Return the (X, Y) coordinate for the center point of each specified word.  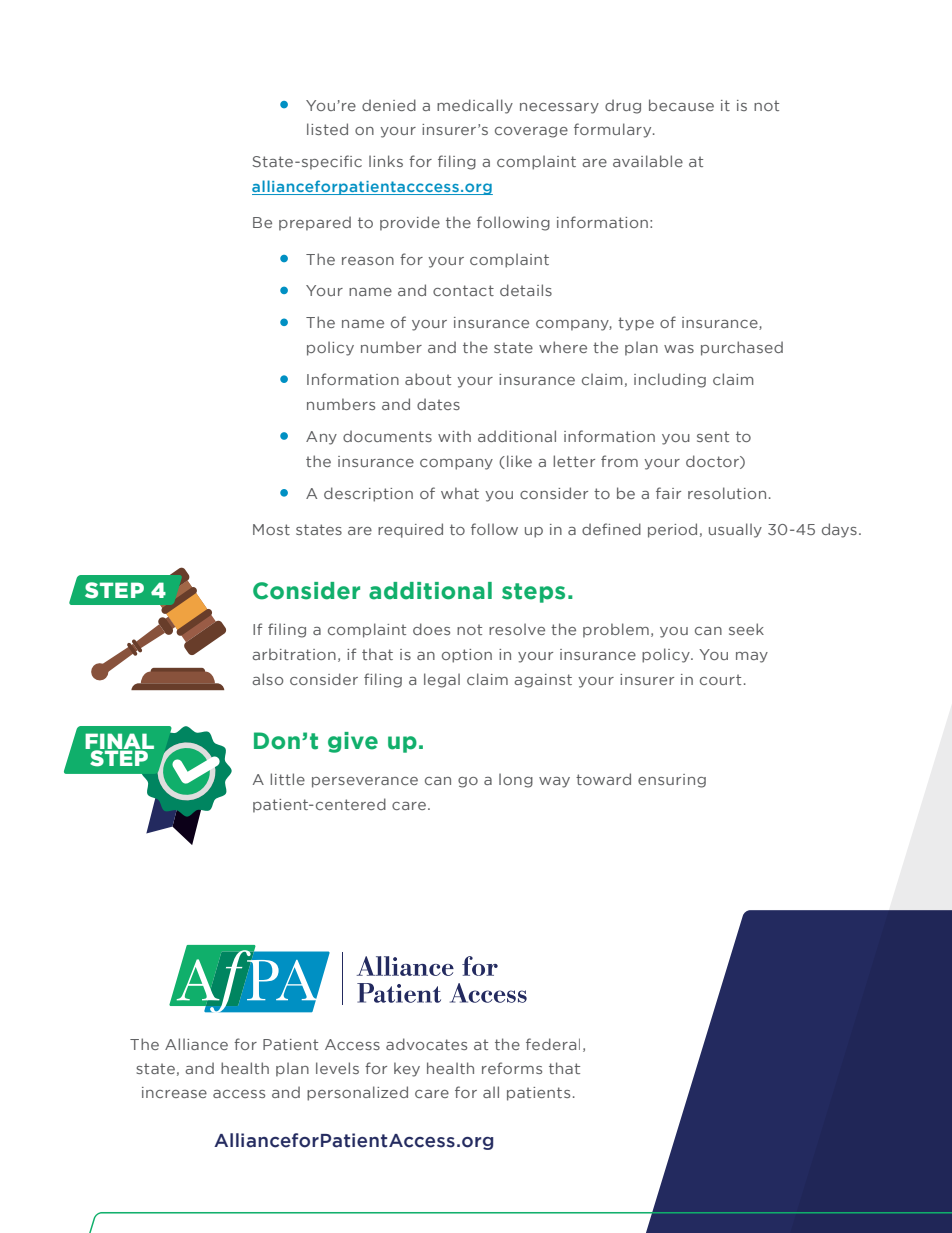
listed (327, 129)
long (516, 780)
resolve (517, 629)
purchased (742, 348)
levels (337, 1068)
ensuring (672, 781)
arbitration (294, 654)
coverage (531, 132)
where (563, 347)
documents (387, 436)
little (287, 779)
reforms (512, 1068)
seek (746, 629)
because (681, 105)
